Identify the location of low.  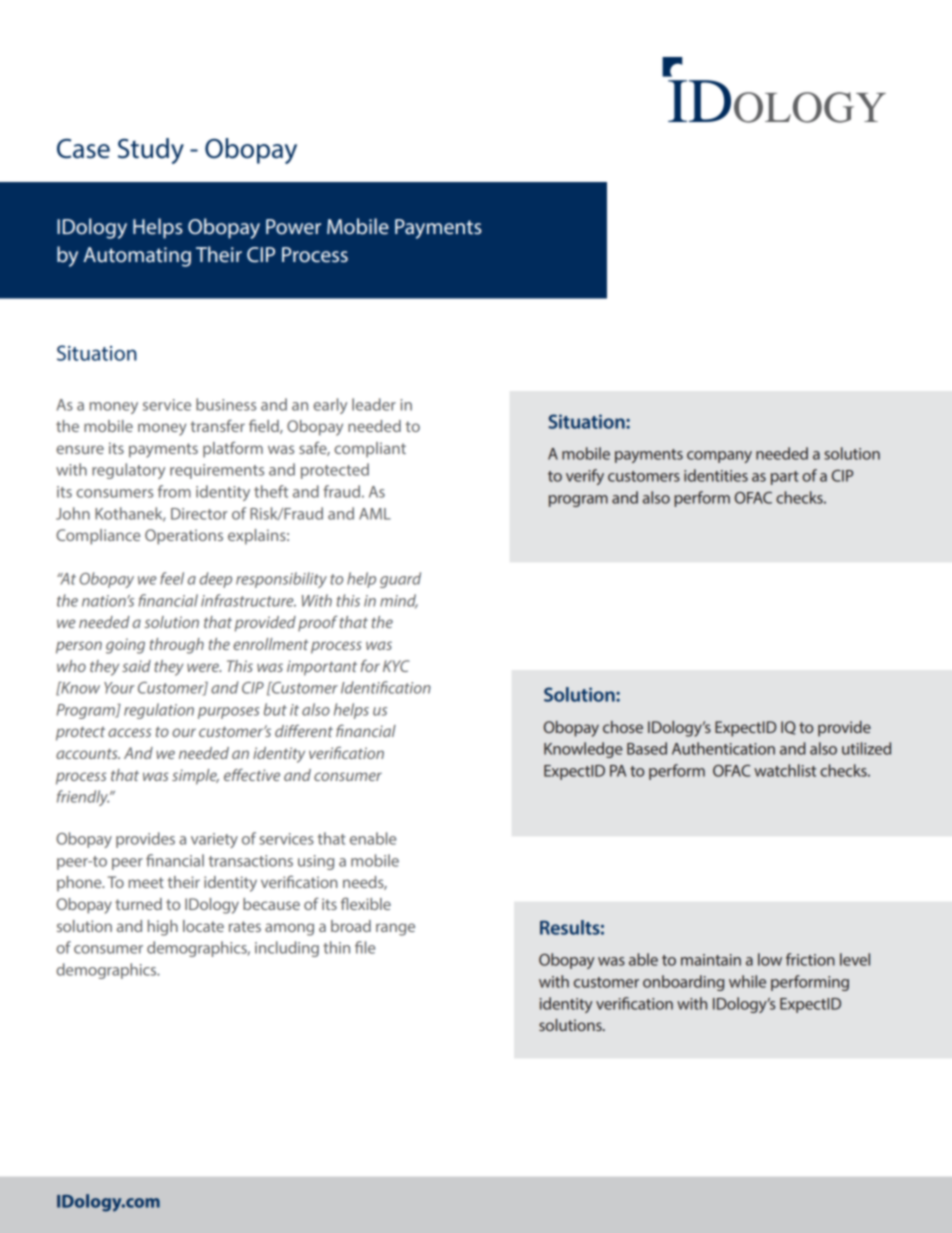
(770, 959).
